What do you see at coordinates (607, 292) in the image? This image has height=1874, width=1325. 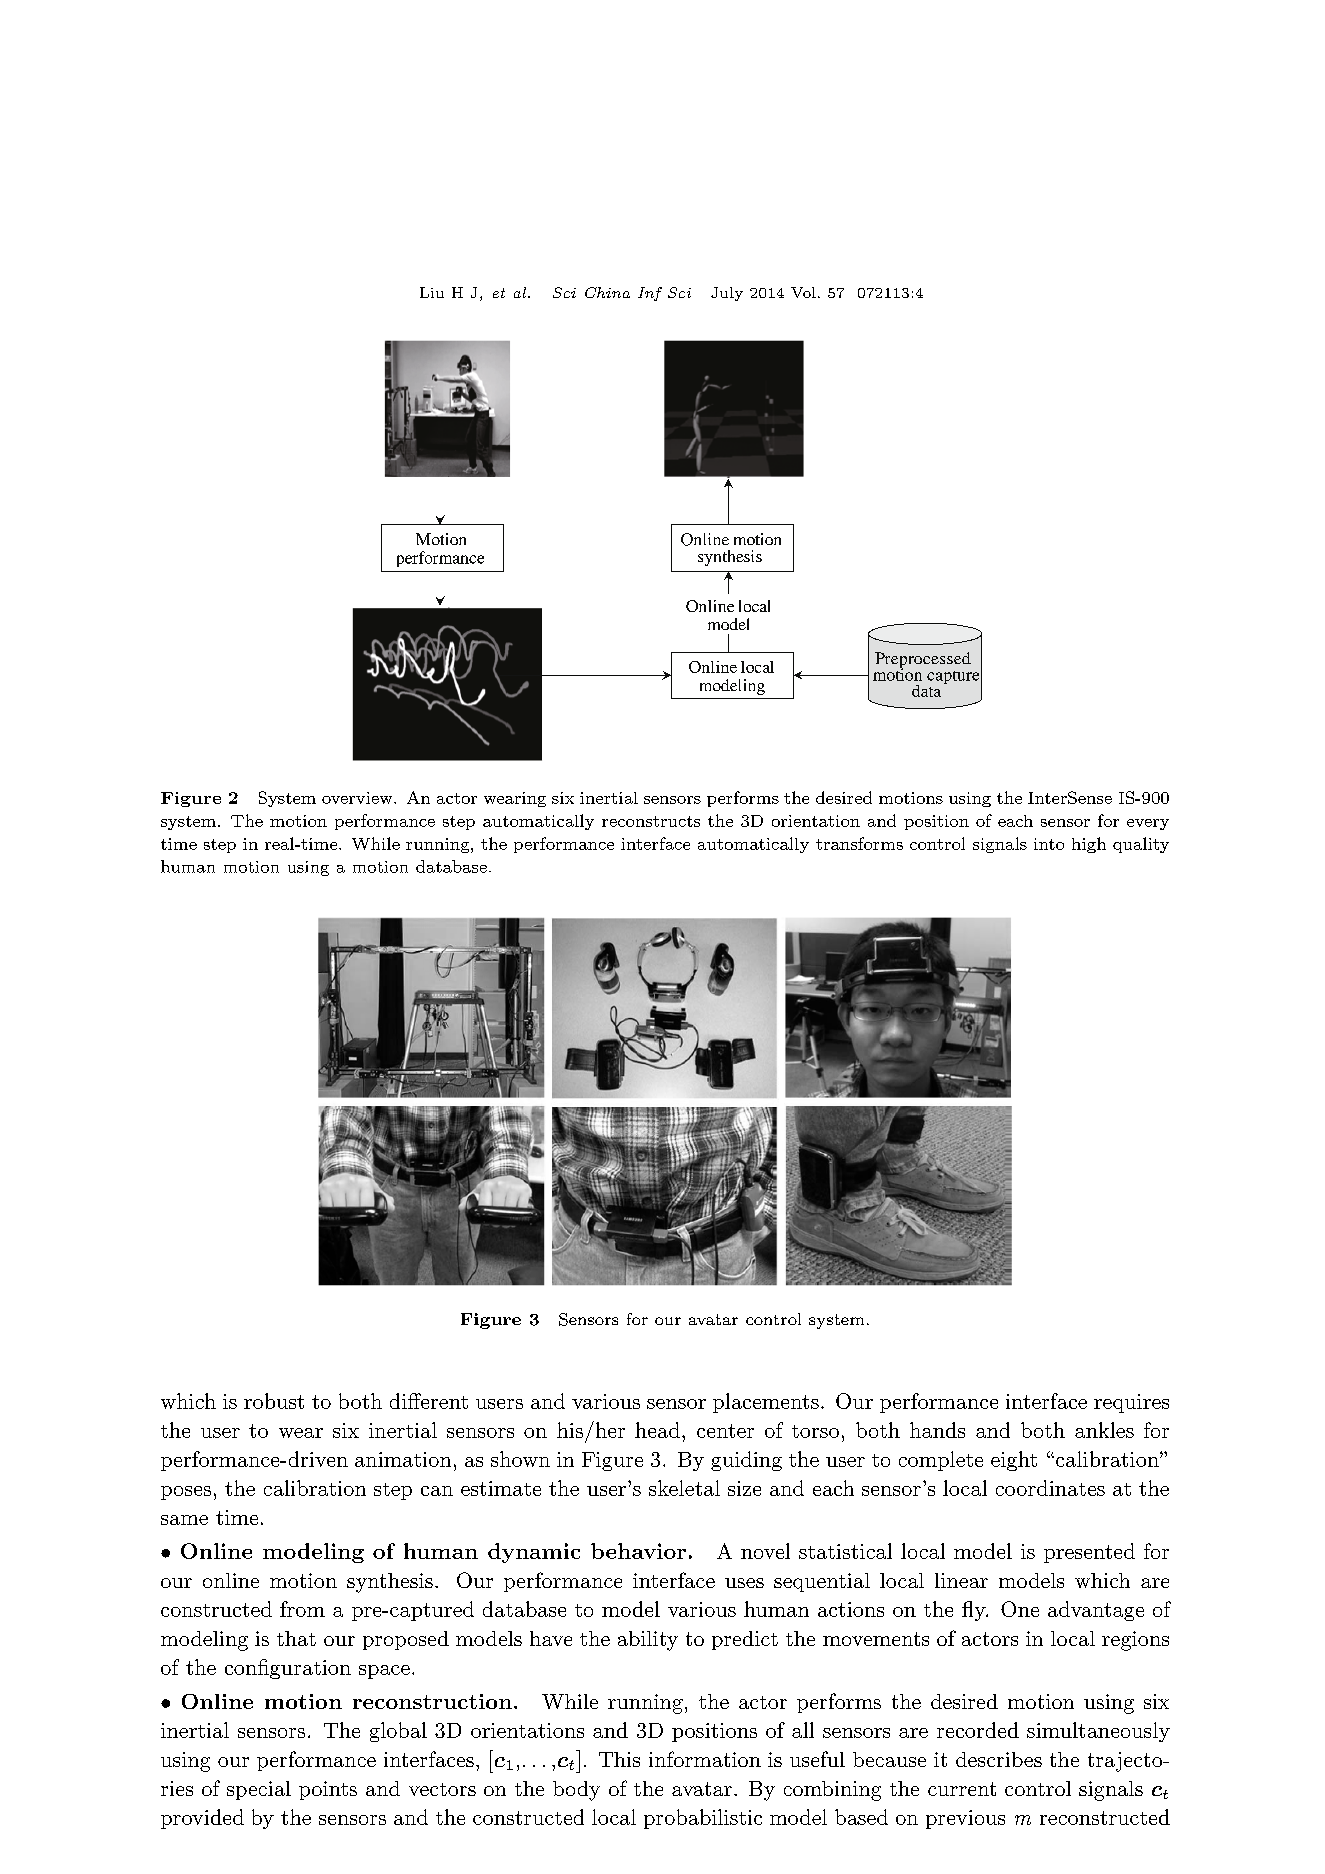 I see `China` at bounding box center [607, 292].
